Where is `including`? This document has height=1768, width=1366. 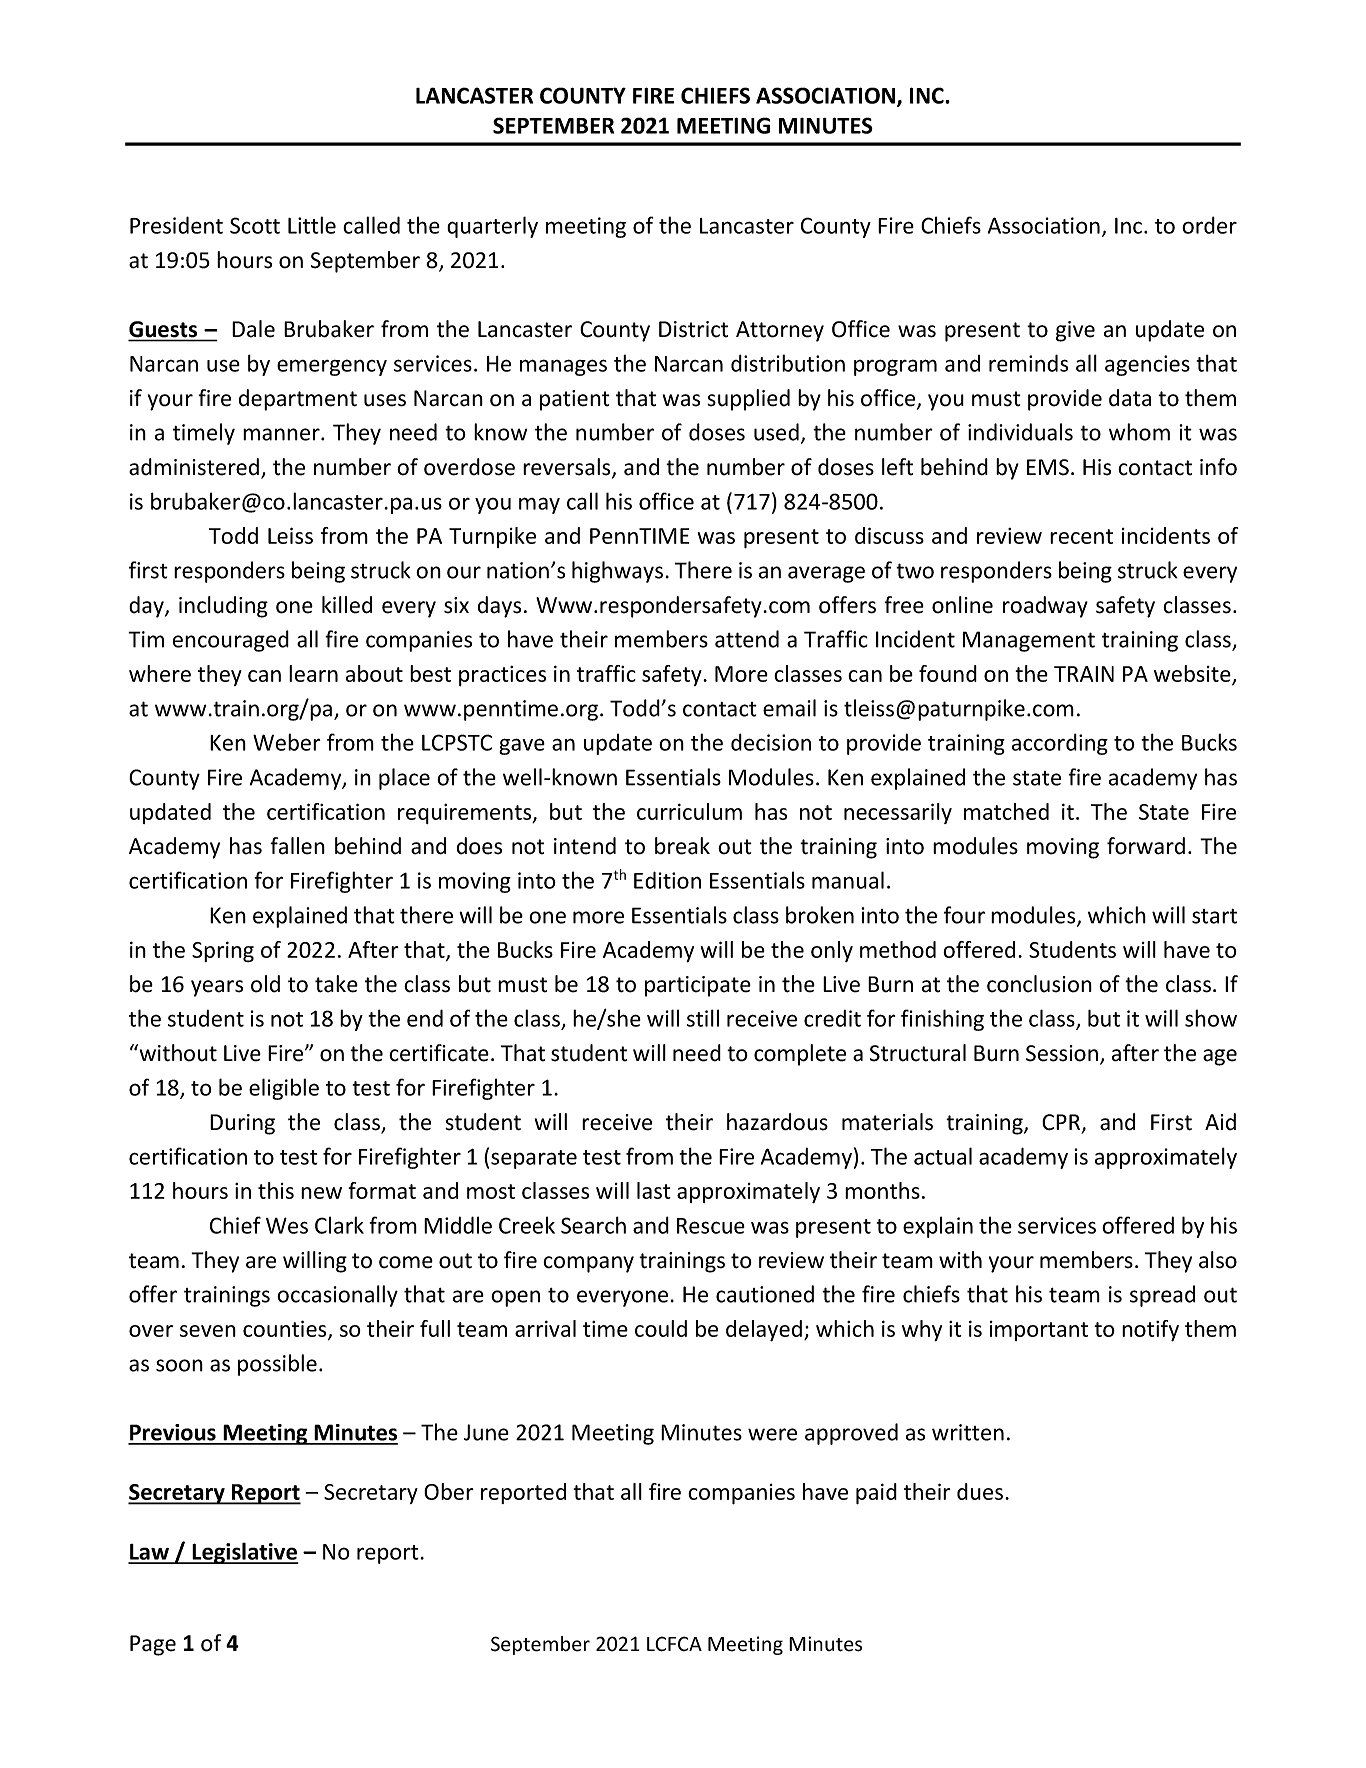 including is located at coordinates (223, 607).
